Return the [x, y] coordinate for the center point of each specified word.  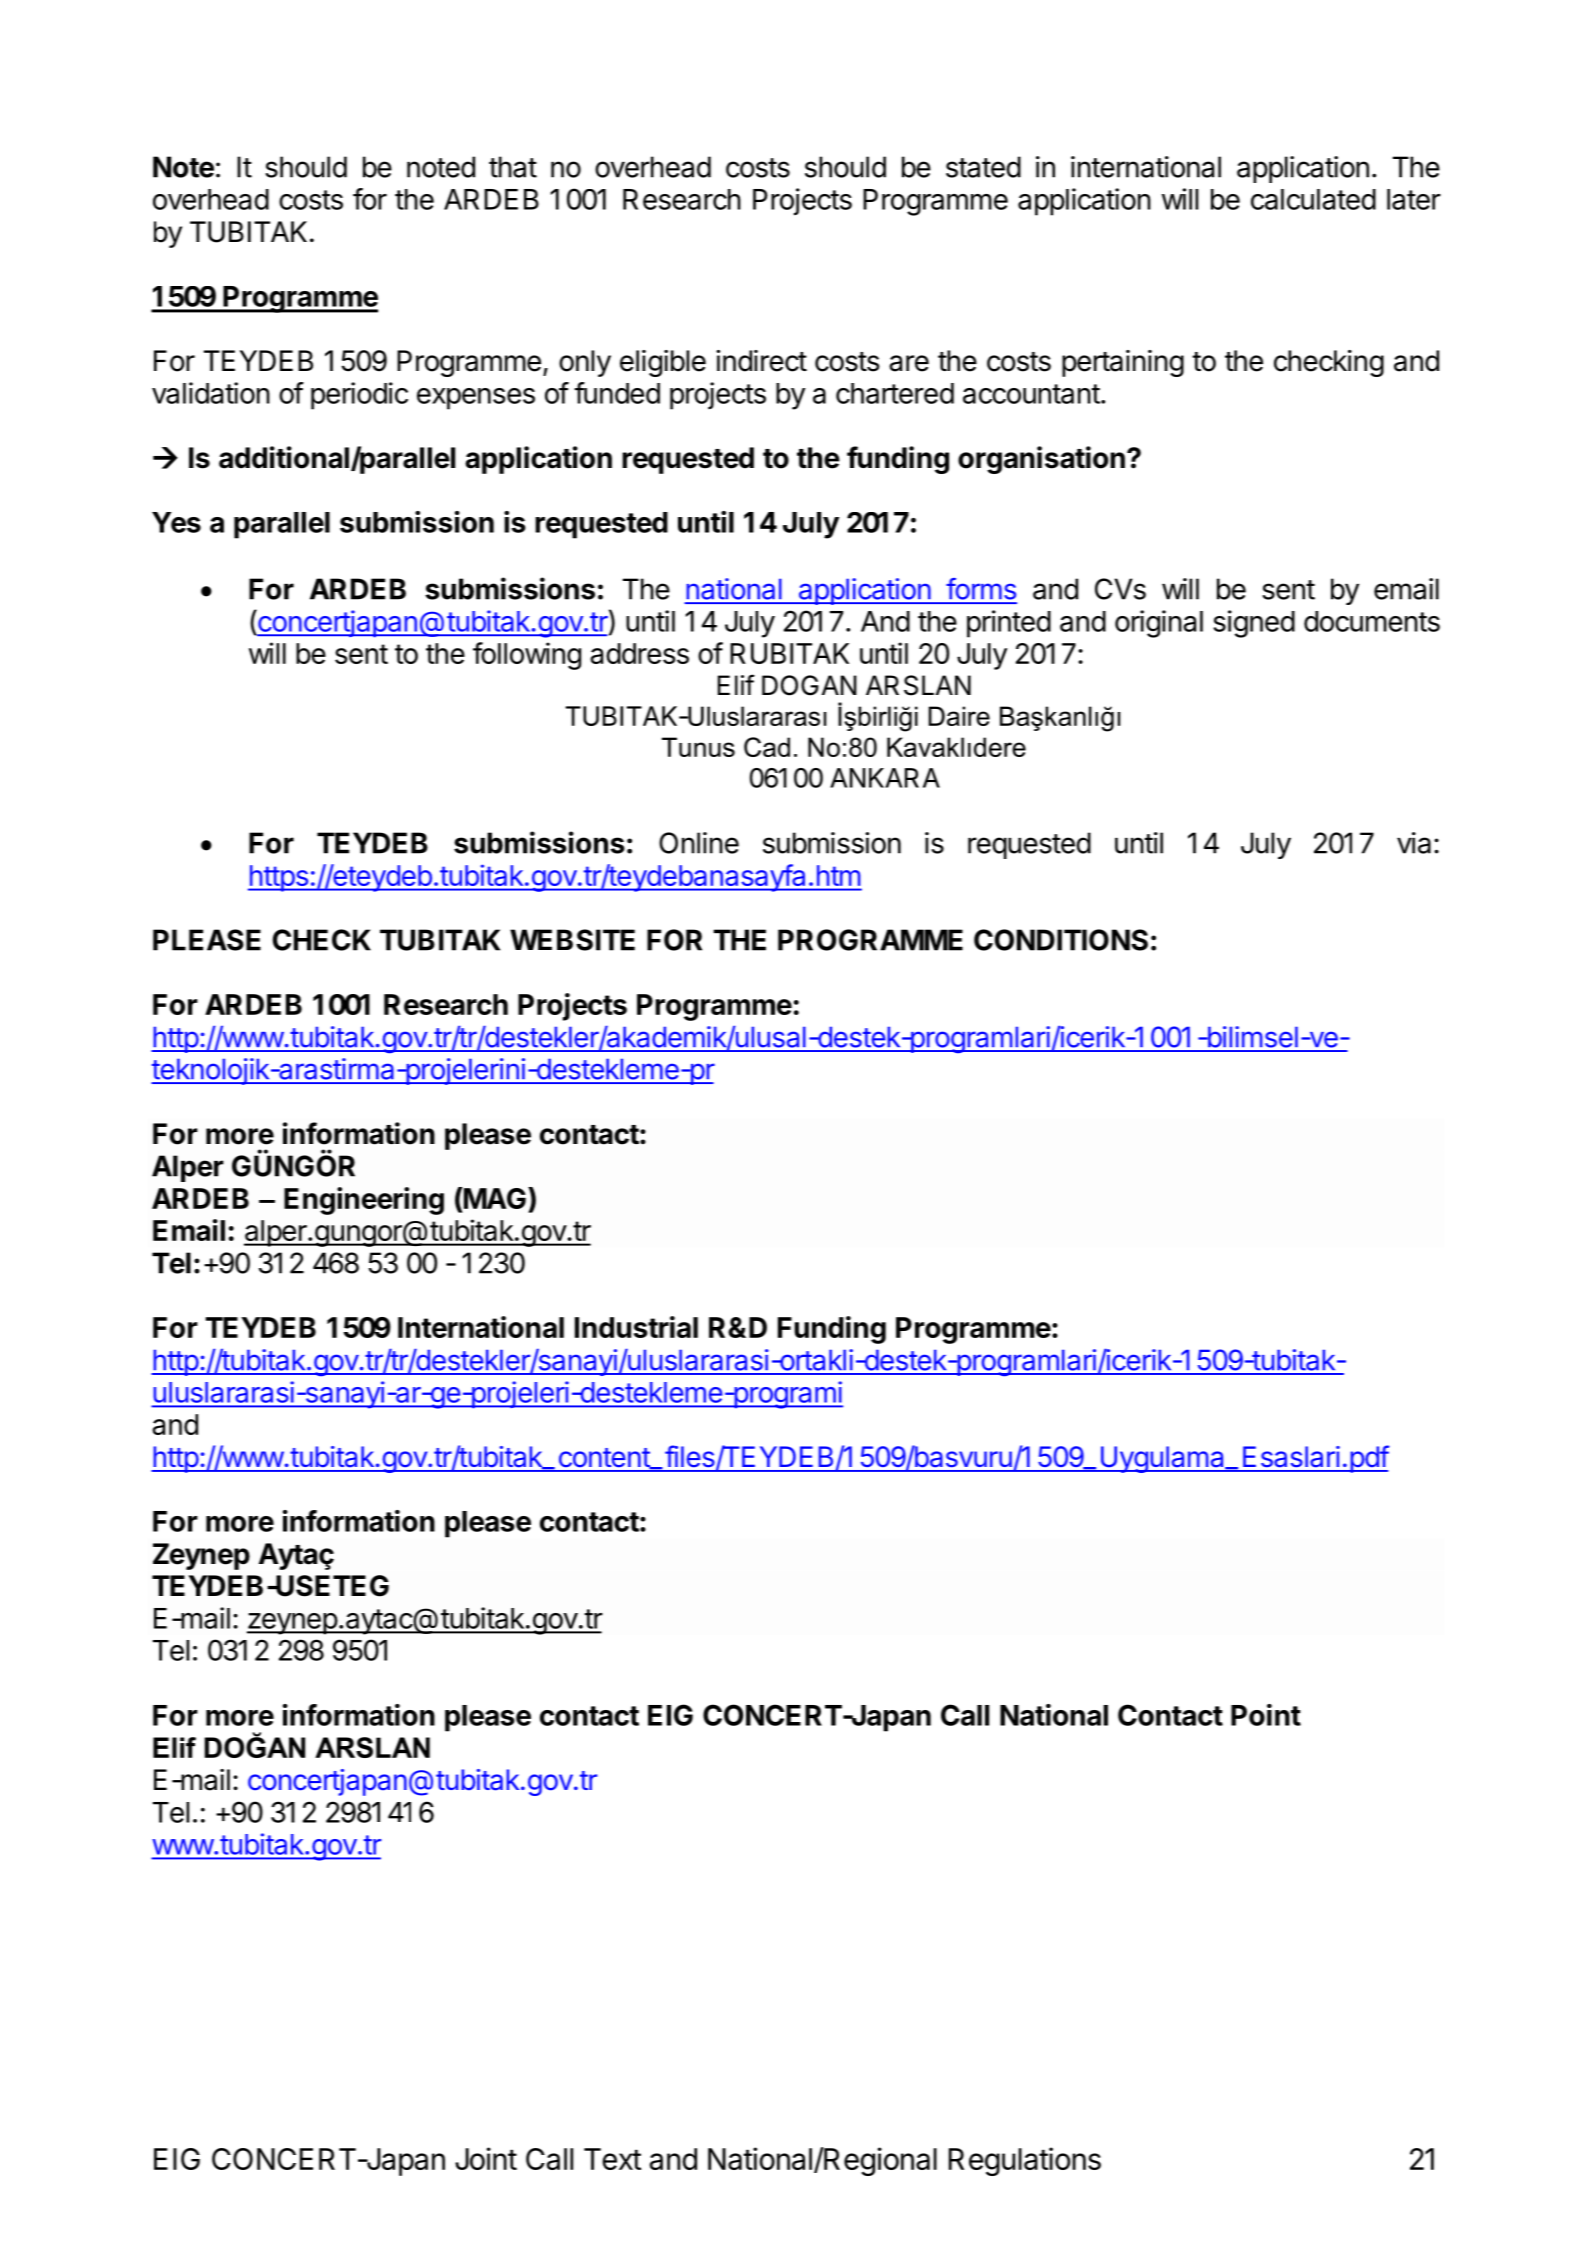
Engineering [364, 1201]
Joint [486, 2158]
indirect [761, 361]
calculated [1313, 199]
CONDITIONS [1061, 940]
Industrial [636, 1327]
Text [612, 2159]
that [513, 167]
